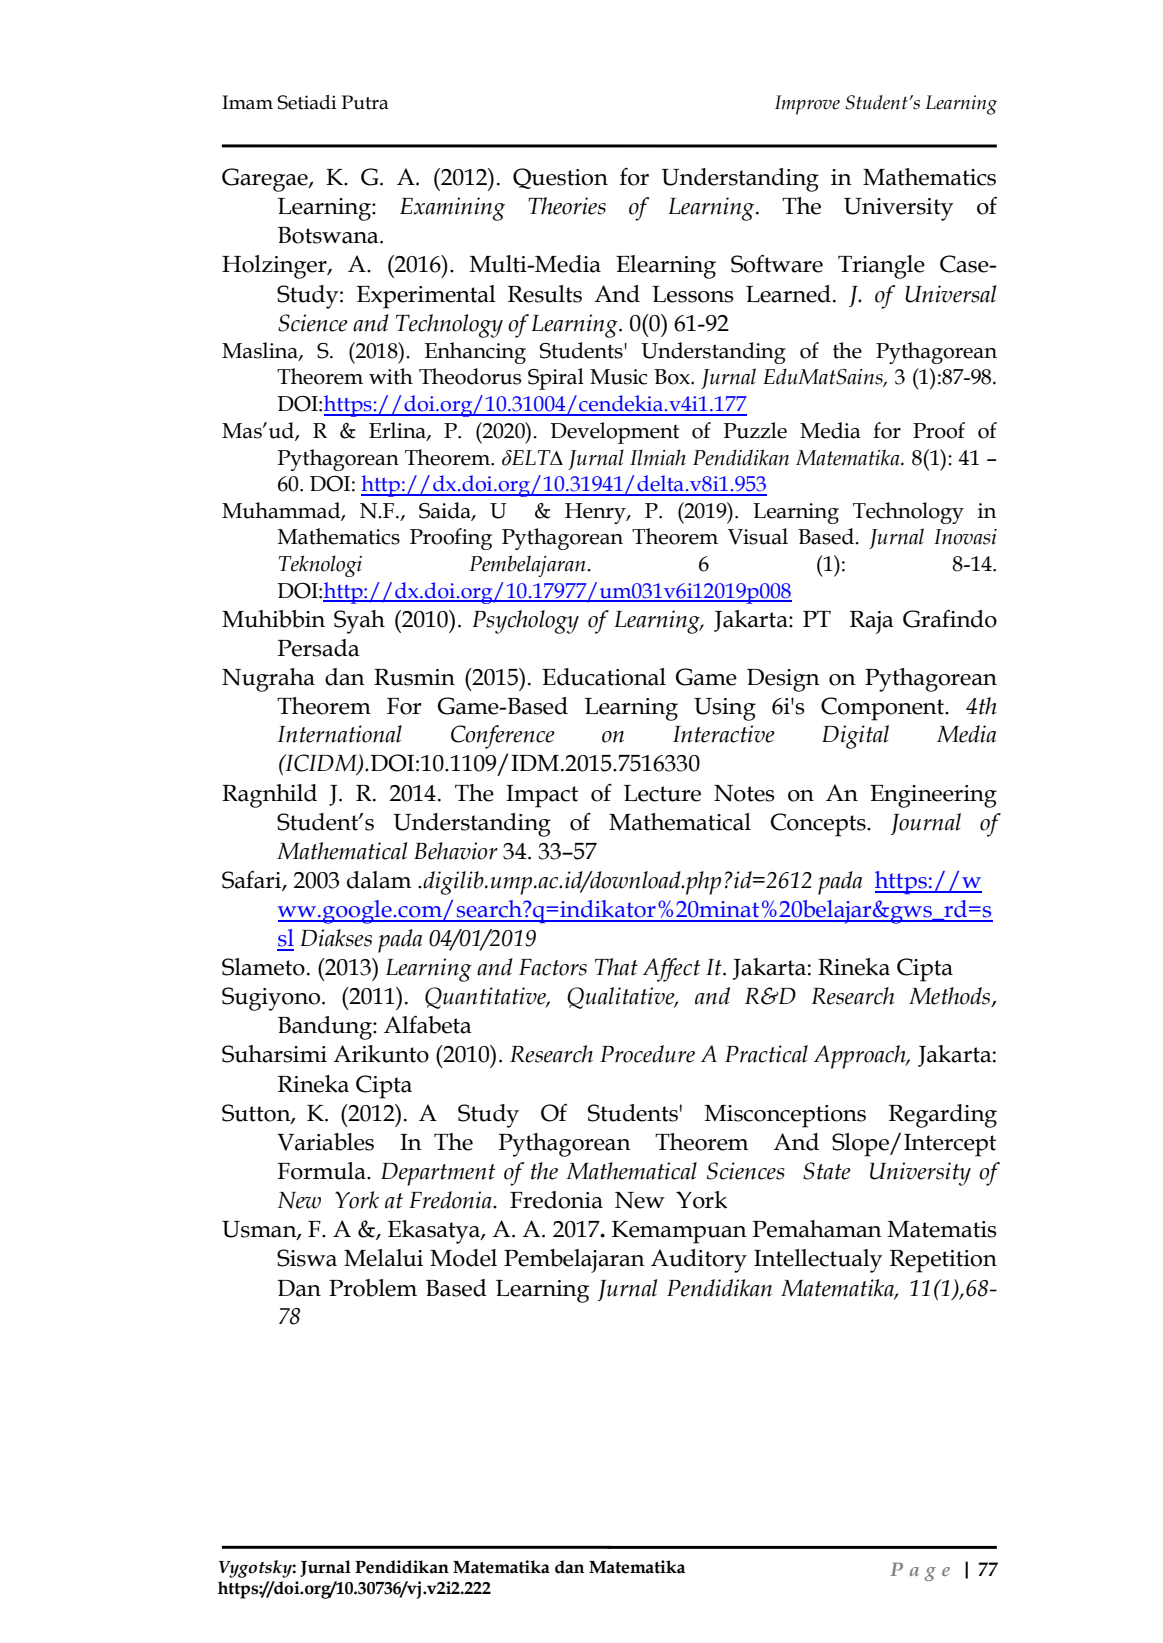 Image resolution: width=1163 pixels, height=1643 pixels. Describe the element at coordinates (807, 105) in the screenshot. I see `Improve` at that location.
